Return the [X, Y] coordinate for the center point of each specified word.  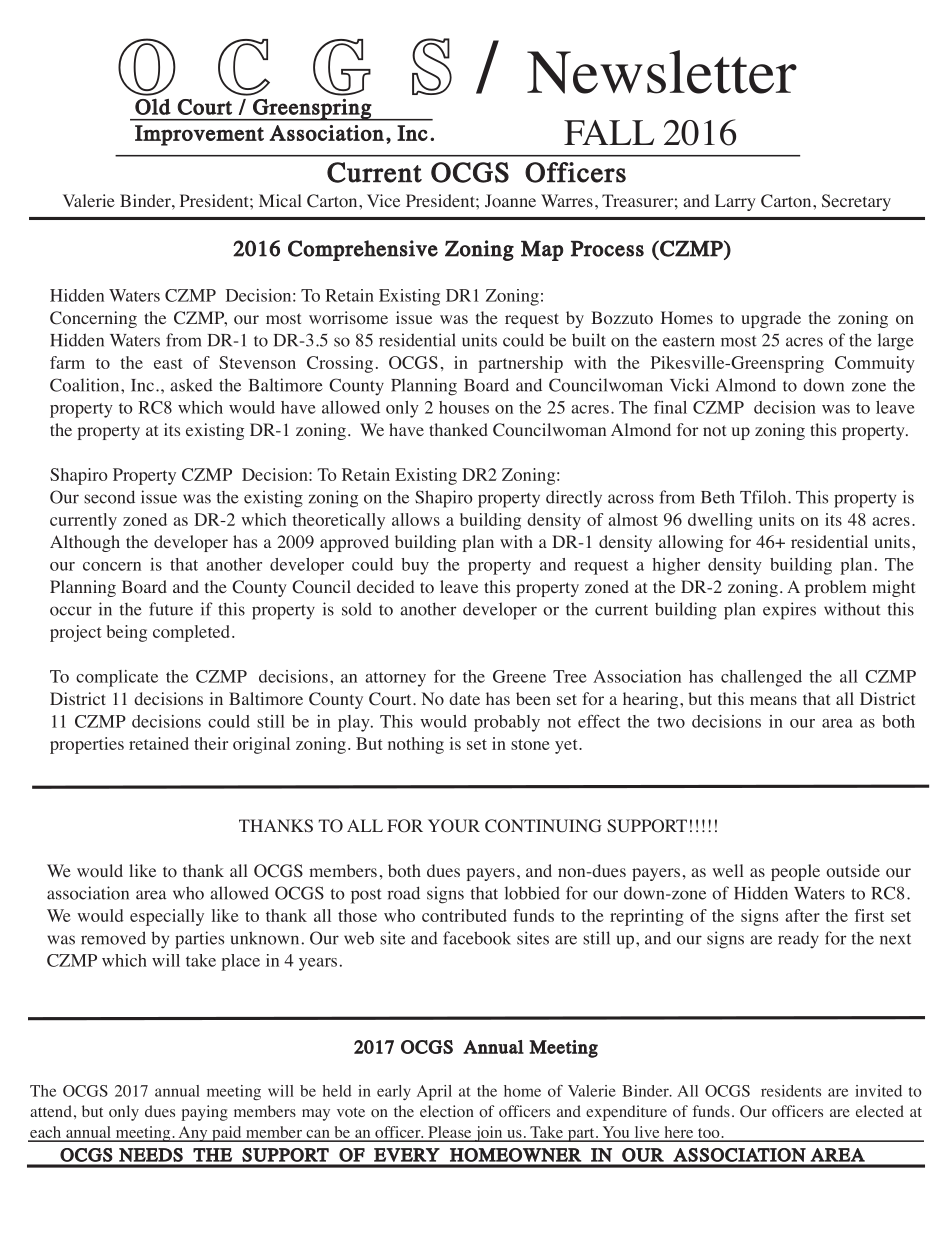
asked [191, 385]
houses [464, 407]
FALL [609, 132]
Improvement [199, 135]
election [447, 1111]
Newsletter [662, 72]
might [893, 588]
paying [204, 1113]
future [171, 609]
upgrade [771, 319]
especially [167, 917]
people [795, 872]
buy [415, 566]
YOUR [454, 826]
